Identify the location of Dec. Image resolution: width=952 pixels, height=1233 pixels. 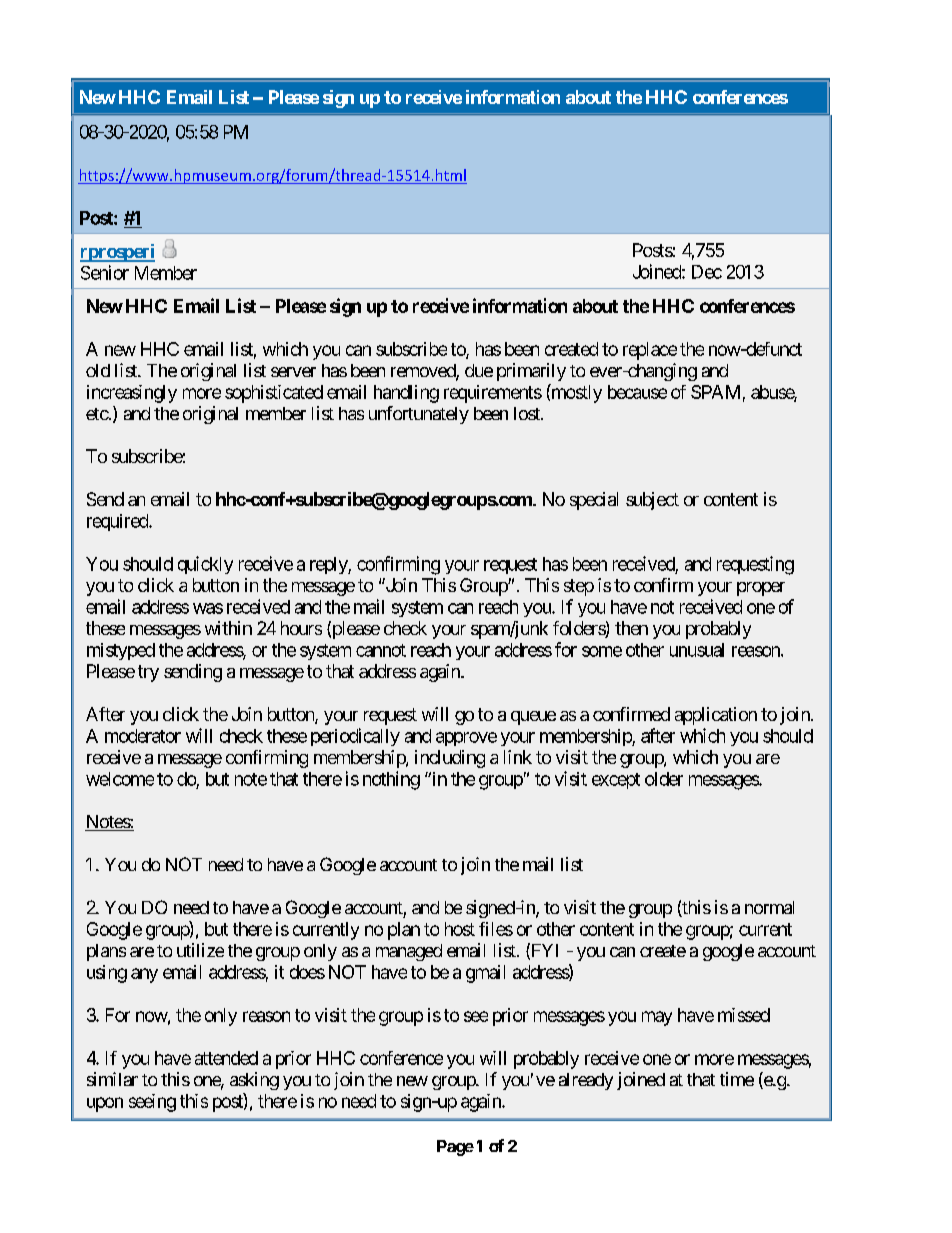
(707, 272).
